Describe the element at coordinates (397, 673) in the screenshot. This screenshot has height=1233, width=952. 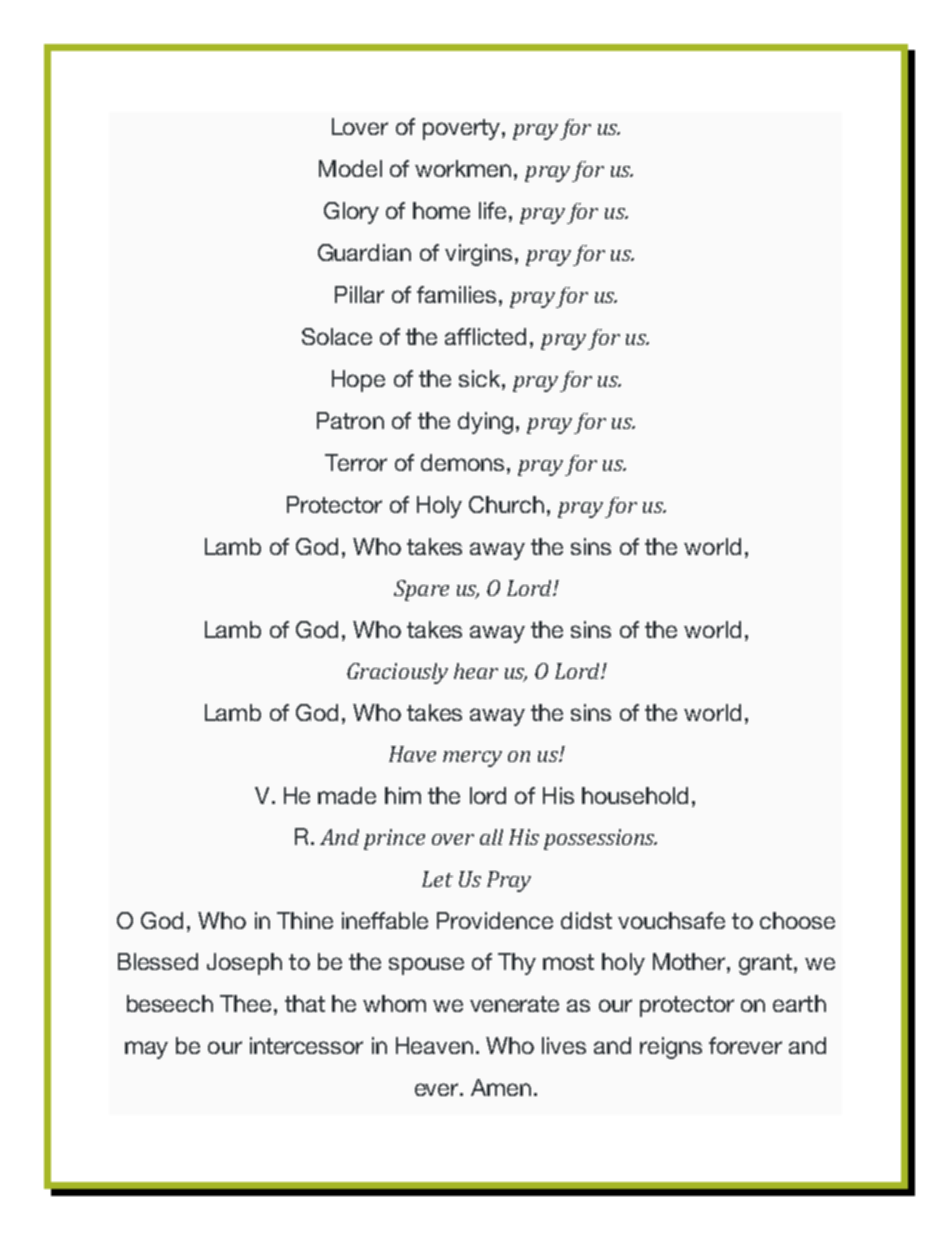
I see `Graciously` at that location.
